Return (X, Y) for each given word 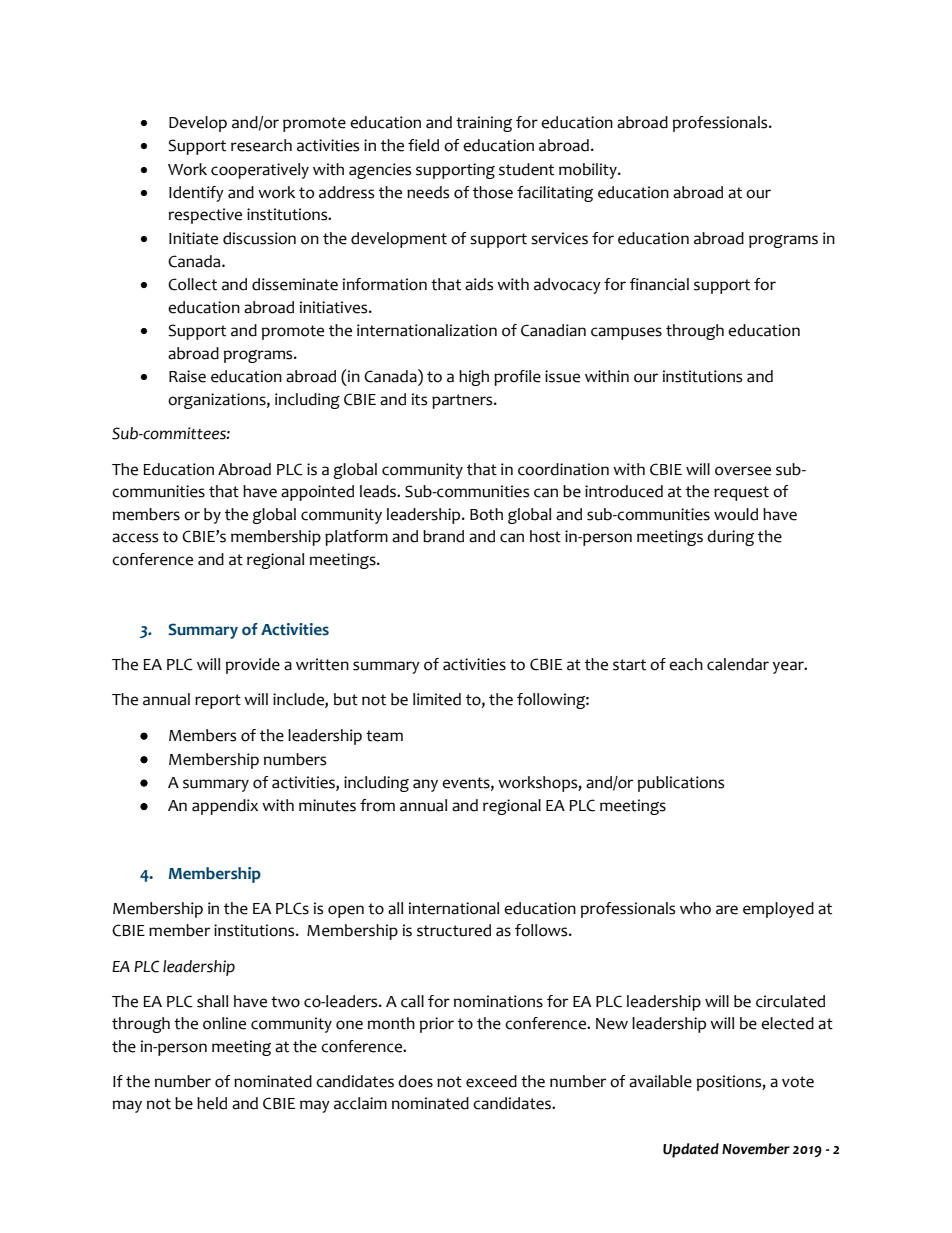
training (484, 124)
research (261, 145)
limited (437, 699)
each (686, 664)
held (212, 1103)
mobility (589, 171)
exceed (491, 1081)
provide (253, 666)
